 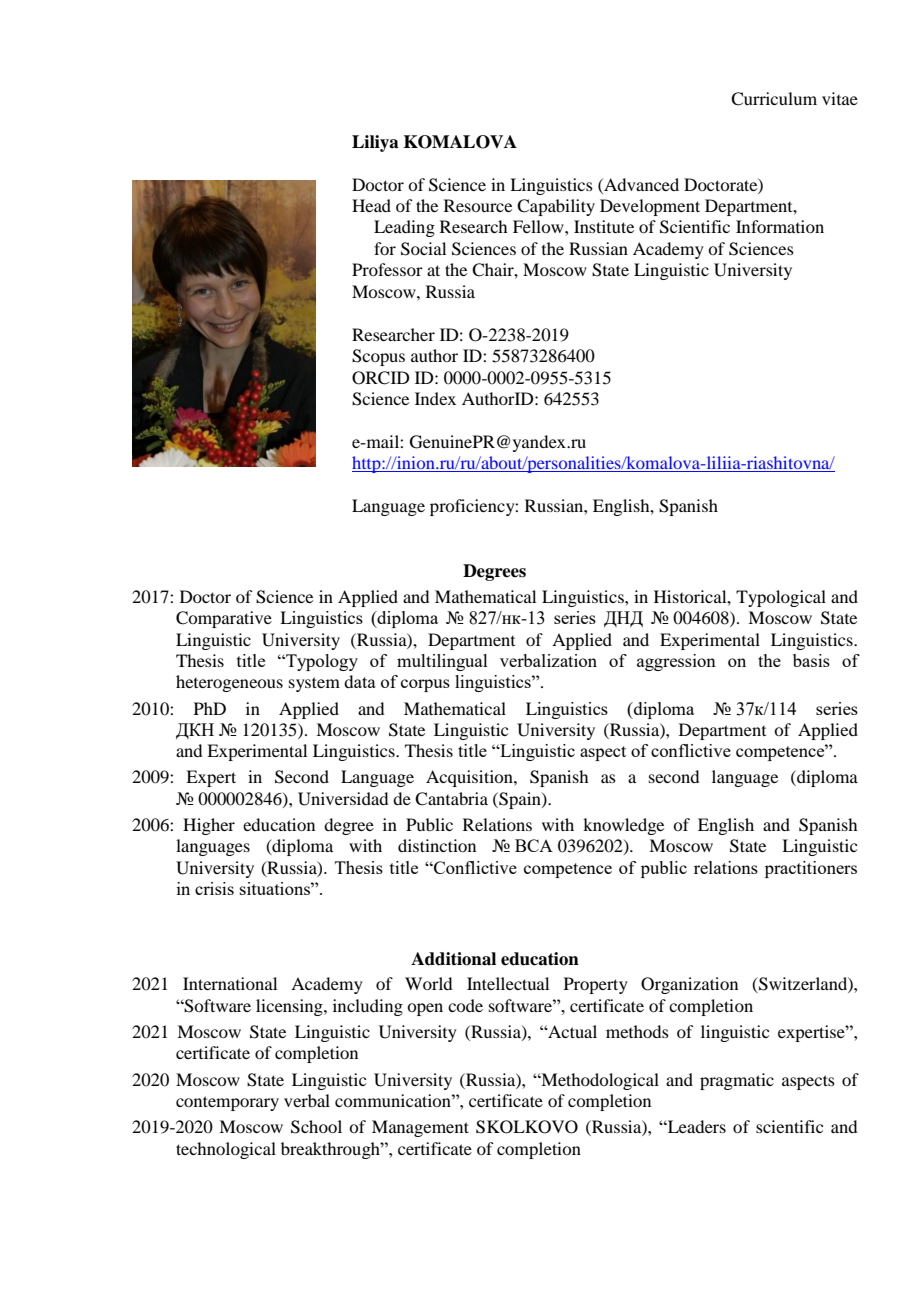 What do you see at coordinates (214, 888) in the screenshot?
I see `crisis` at bounding box center [214, 888].
